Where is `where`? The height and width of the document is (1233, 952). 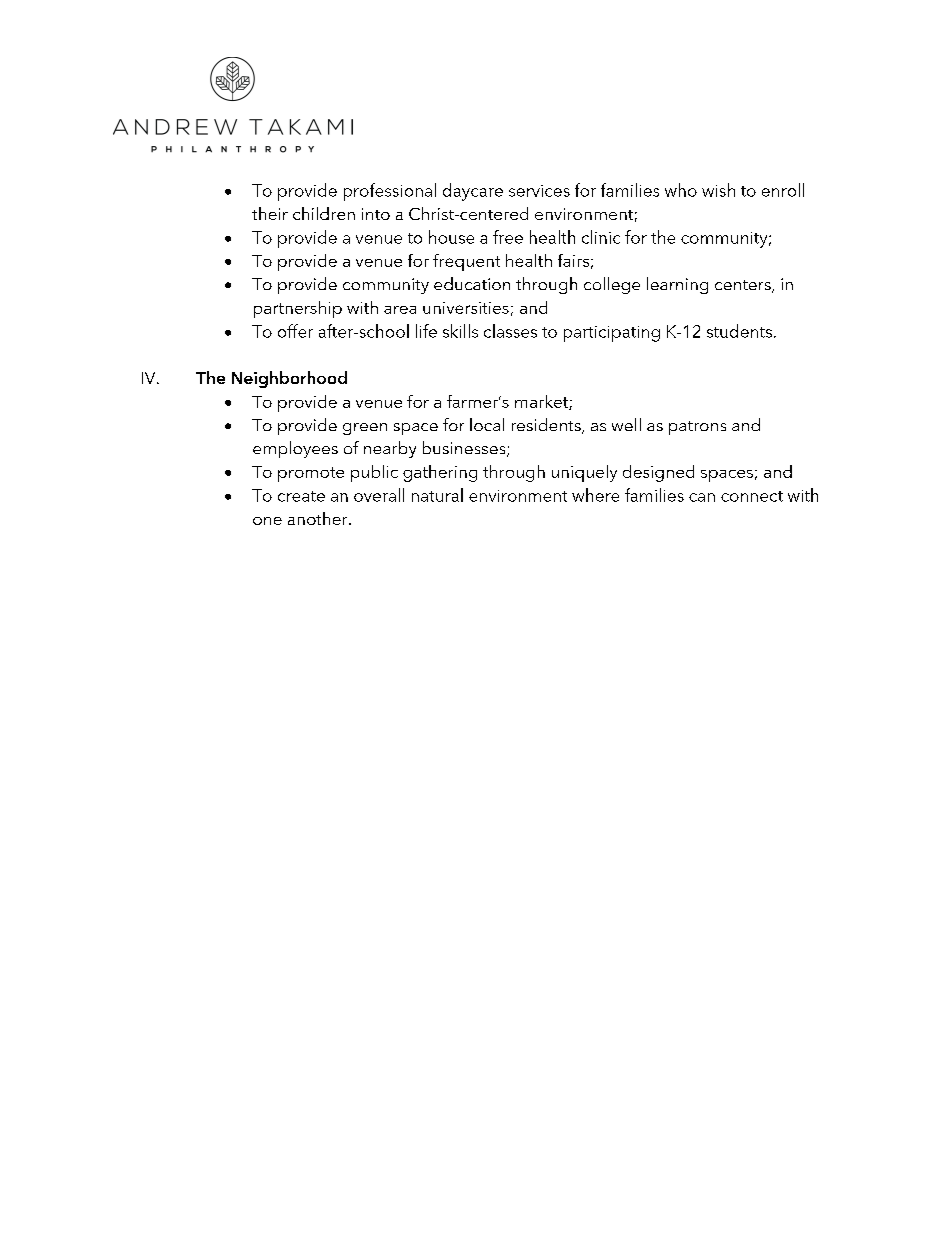
where is located at coordinates (595, 495).
